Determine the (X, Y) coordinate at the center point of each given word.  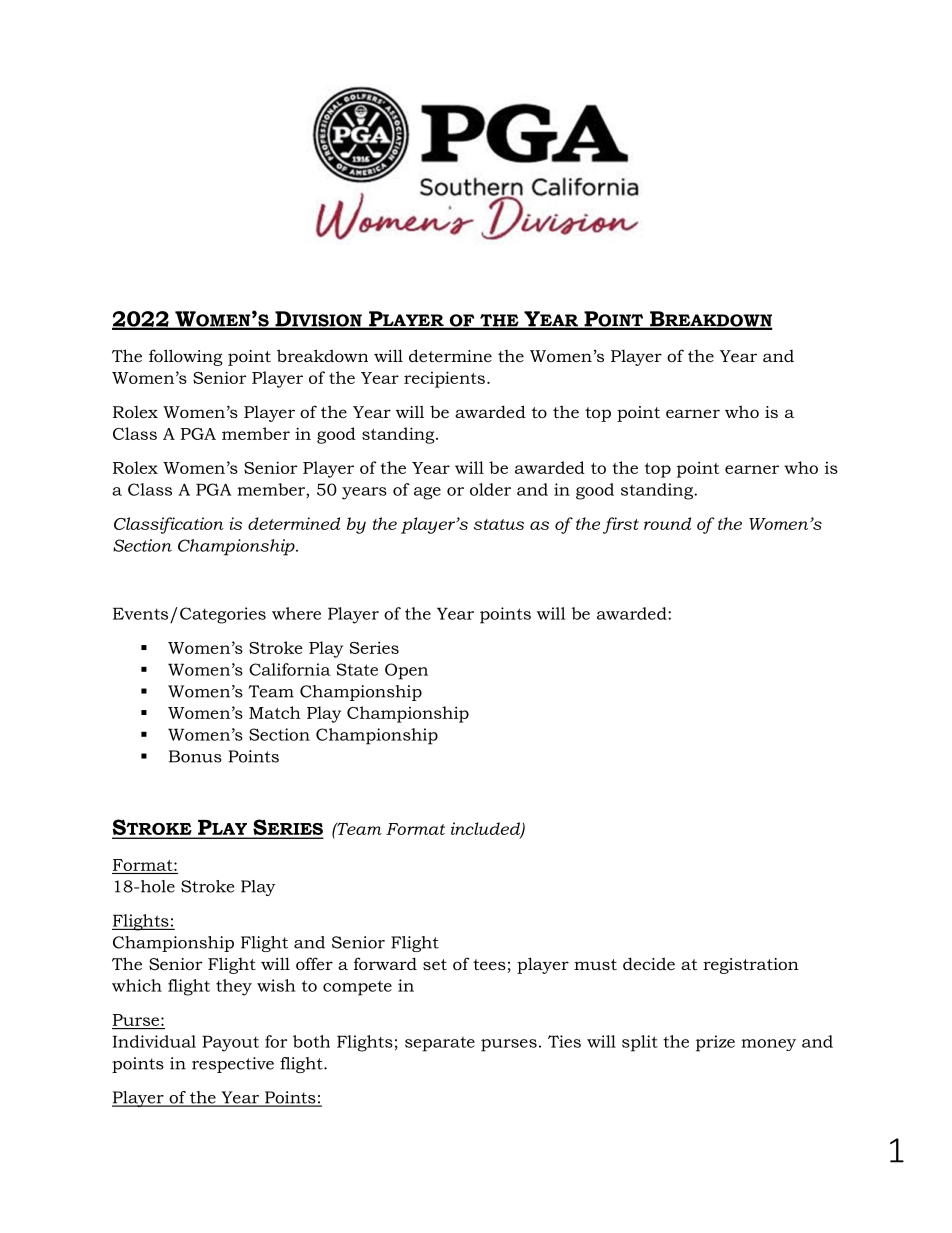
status (499, 524)
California (290, 669)
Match (275, 712)
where (296, 613)
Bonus (195, 756)
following (186, 357)
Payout (230, 1043)
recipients (444, 379)
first (621, 525)
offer (314, 963)
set (435, 964)
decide (649, 963)
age (427, 493)
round (667, 523)
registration (751, 966)
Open (406, 671)
